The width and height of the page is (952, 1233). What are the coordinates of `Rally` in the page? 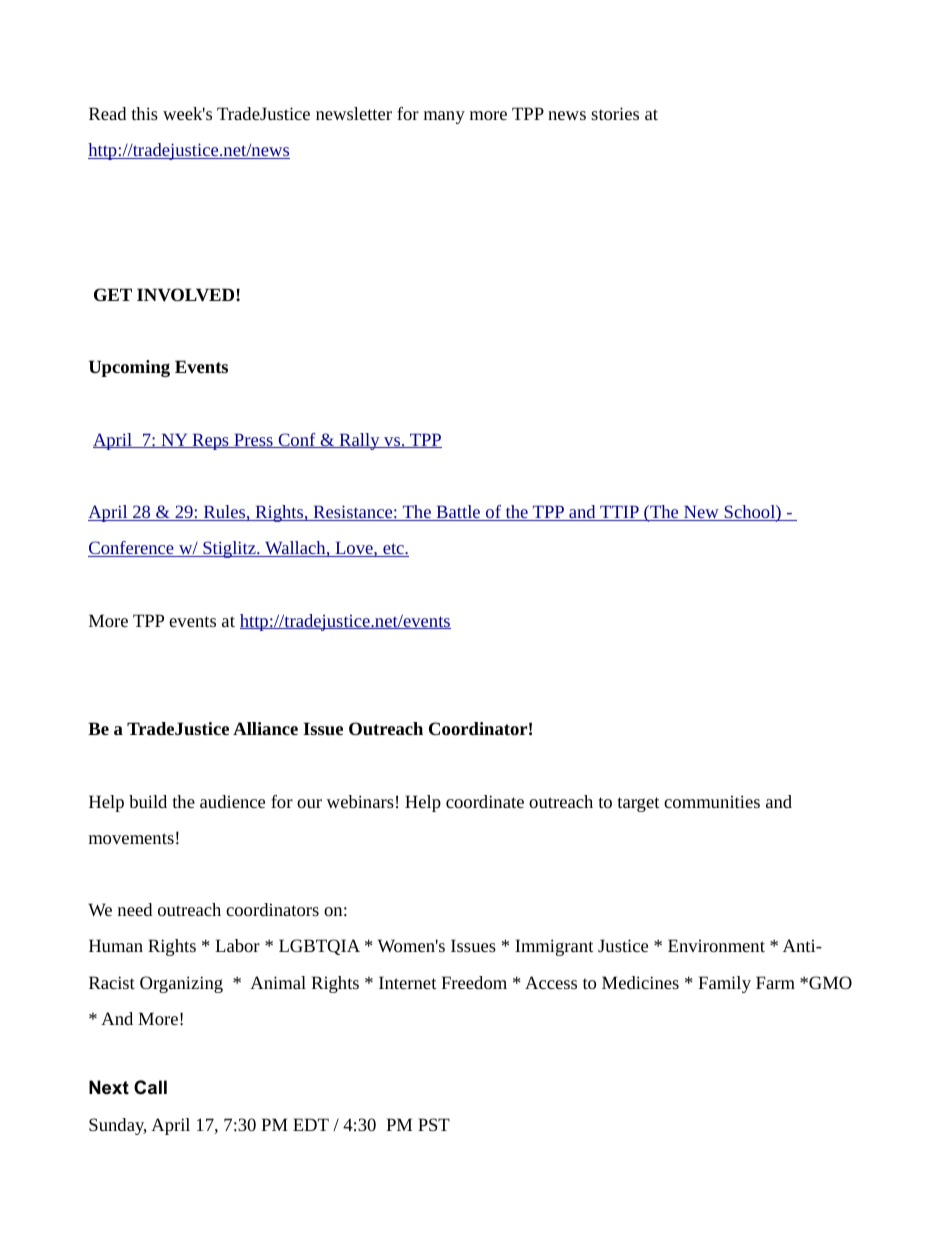 It's located at (359, 441).
